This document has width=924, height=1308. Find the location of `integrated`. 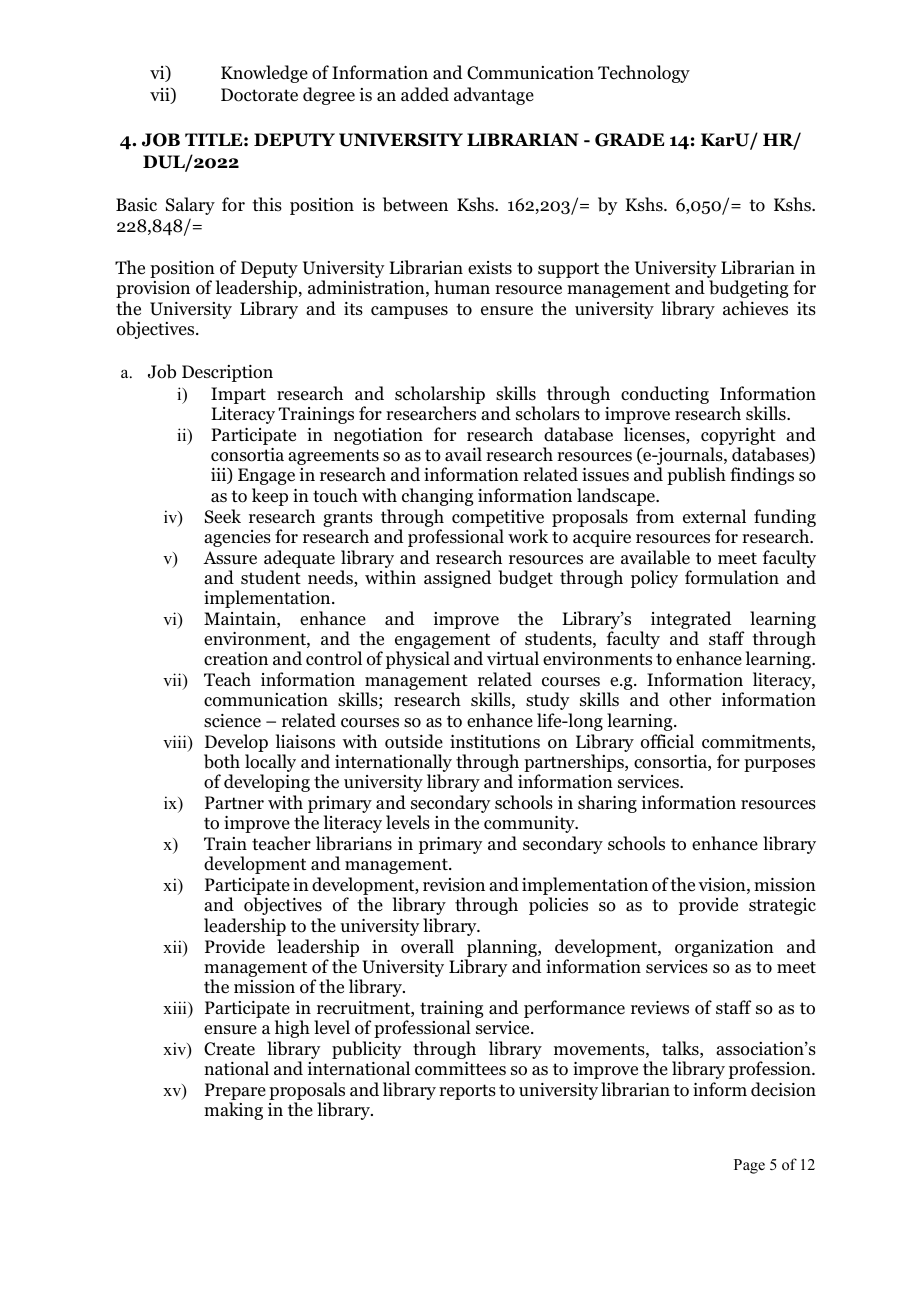

integrated is located at coordinates (691, 621).
